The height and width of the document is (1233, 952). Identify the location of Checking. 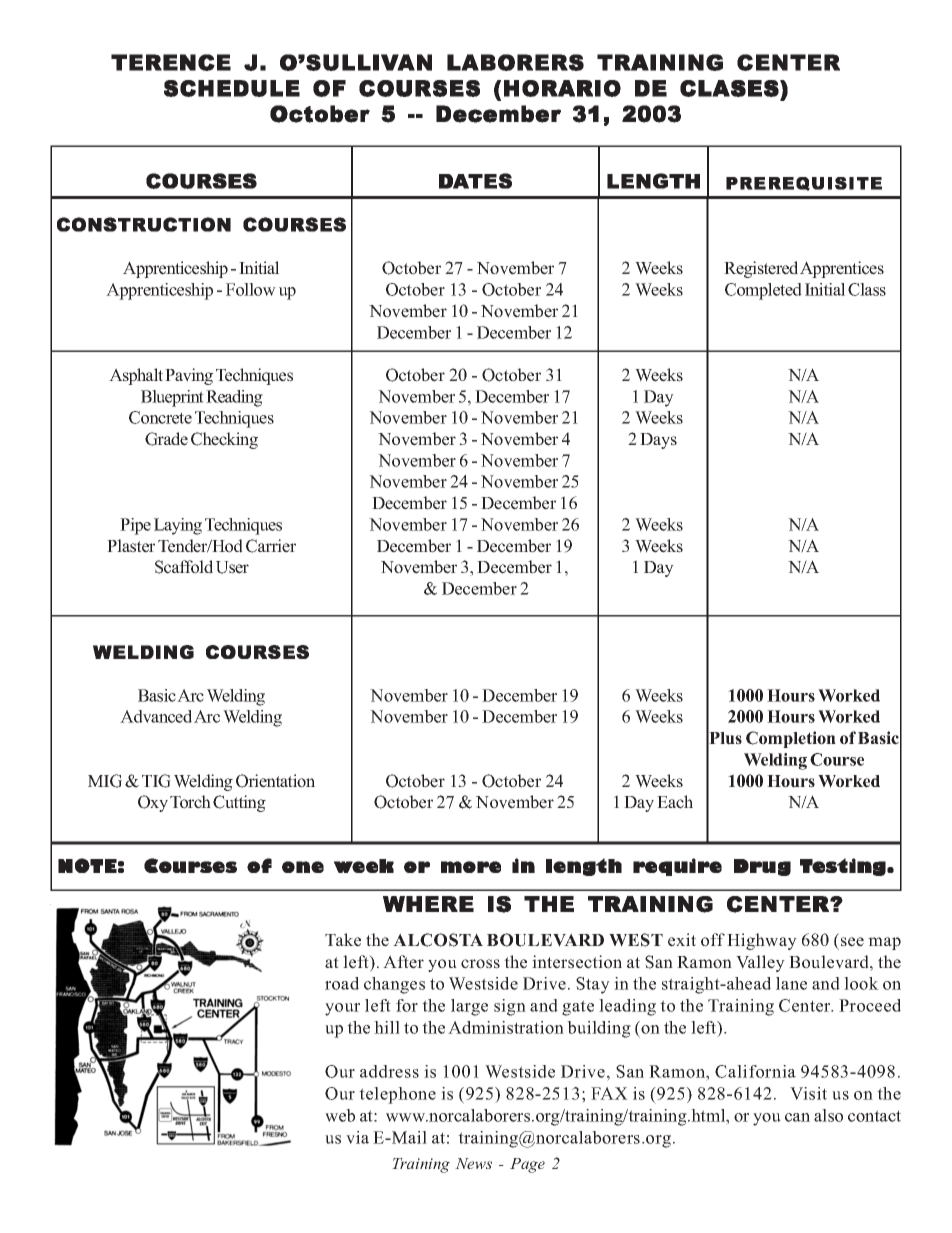
(224, 440).
